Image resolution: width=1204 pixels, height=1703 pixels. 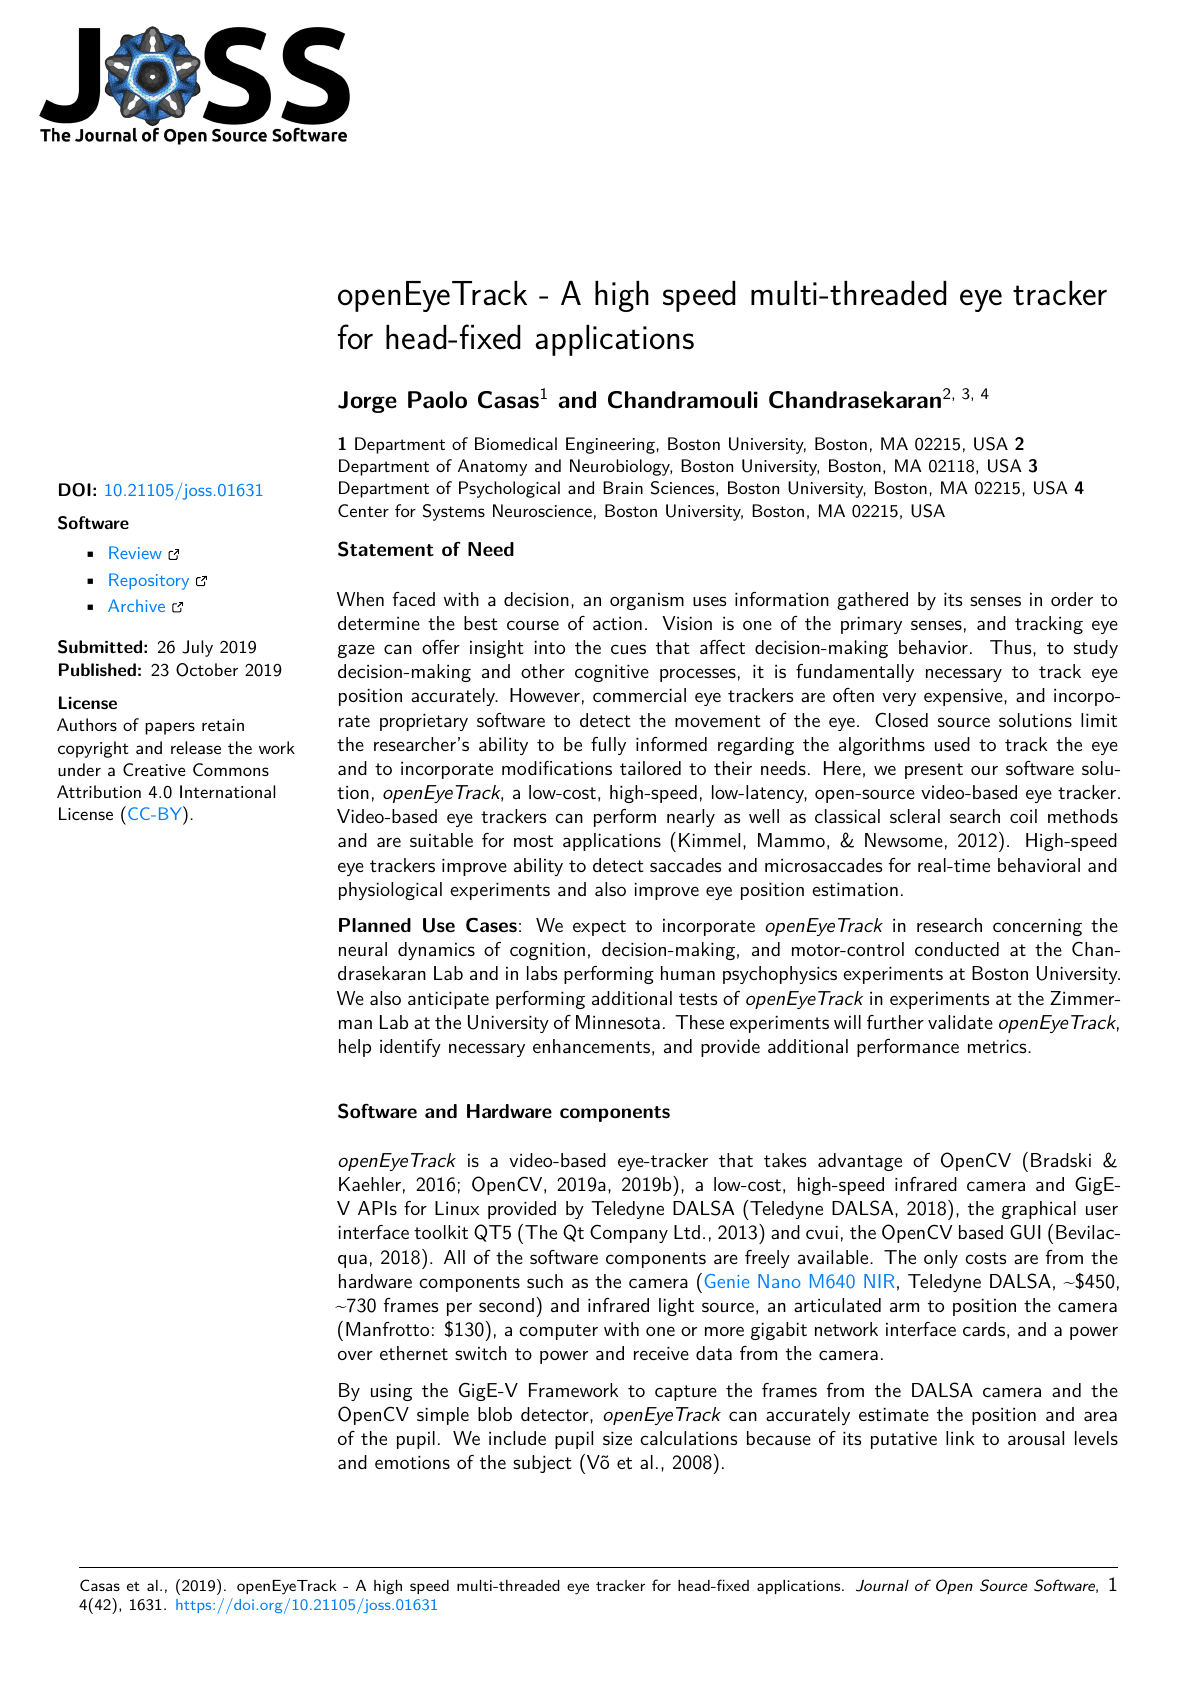 I want to click on order, so click(x=1072, y=599).
